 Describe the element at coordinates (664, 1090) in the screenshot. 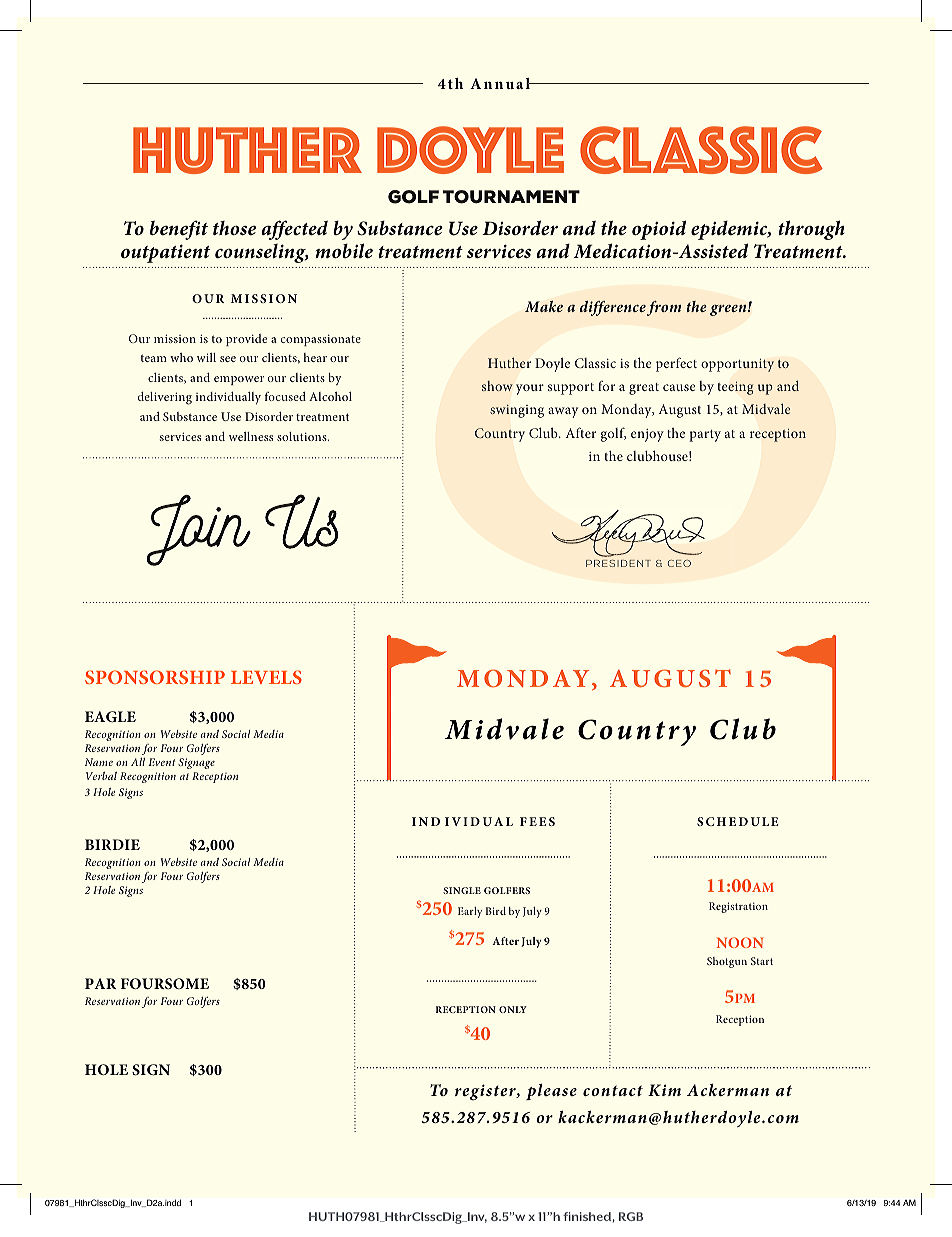

I see `Kim` at that location.
